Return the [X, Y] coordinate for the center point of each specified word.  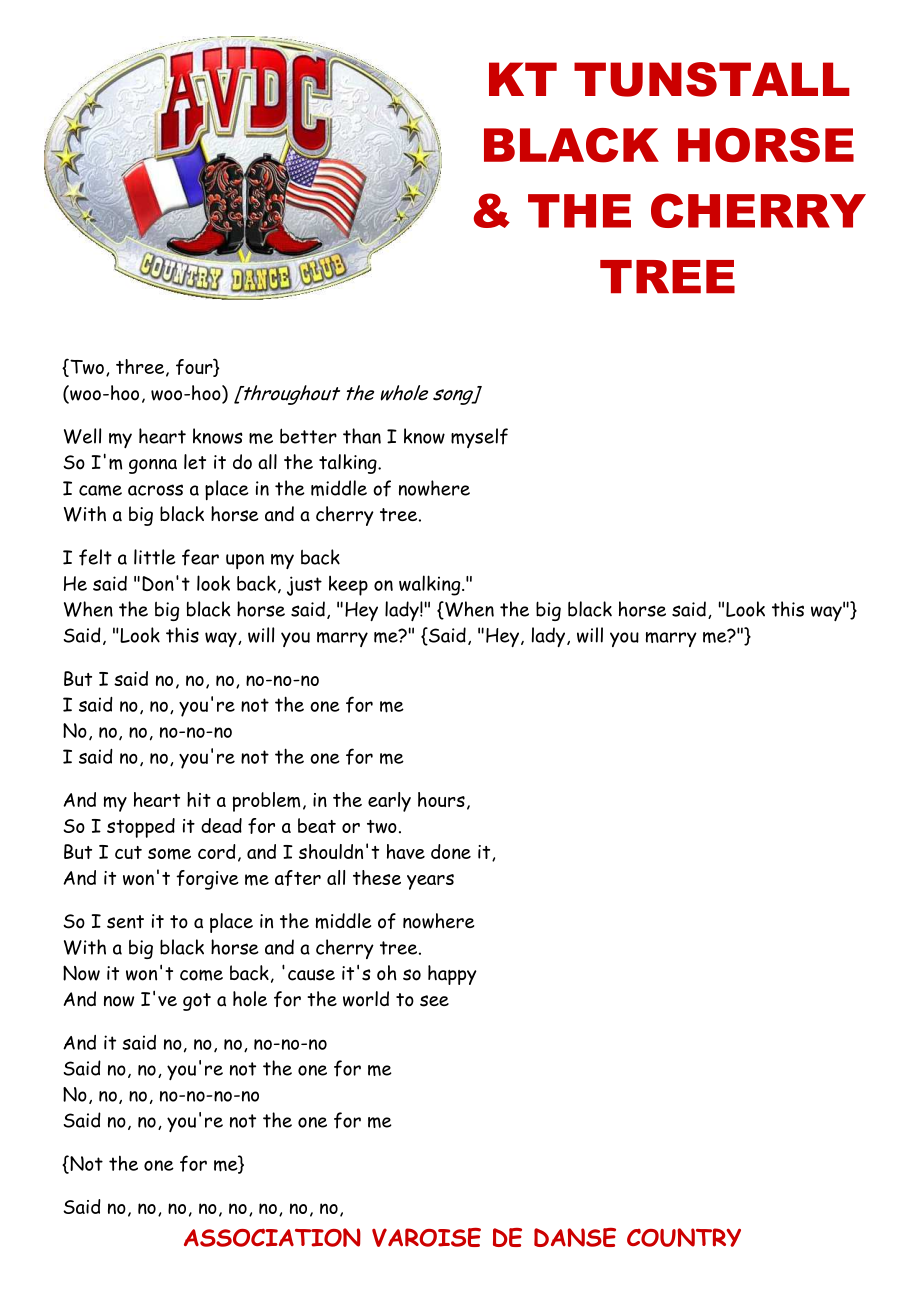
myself [479, 438]
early [389, 802]
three [141, 368]
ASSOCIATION [272, 1237]
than [362, 436]
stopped [141, 828]
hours [441, 799]
